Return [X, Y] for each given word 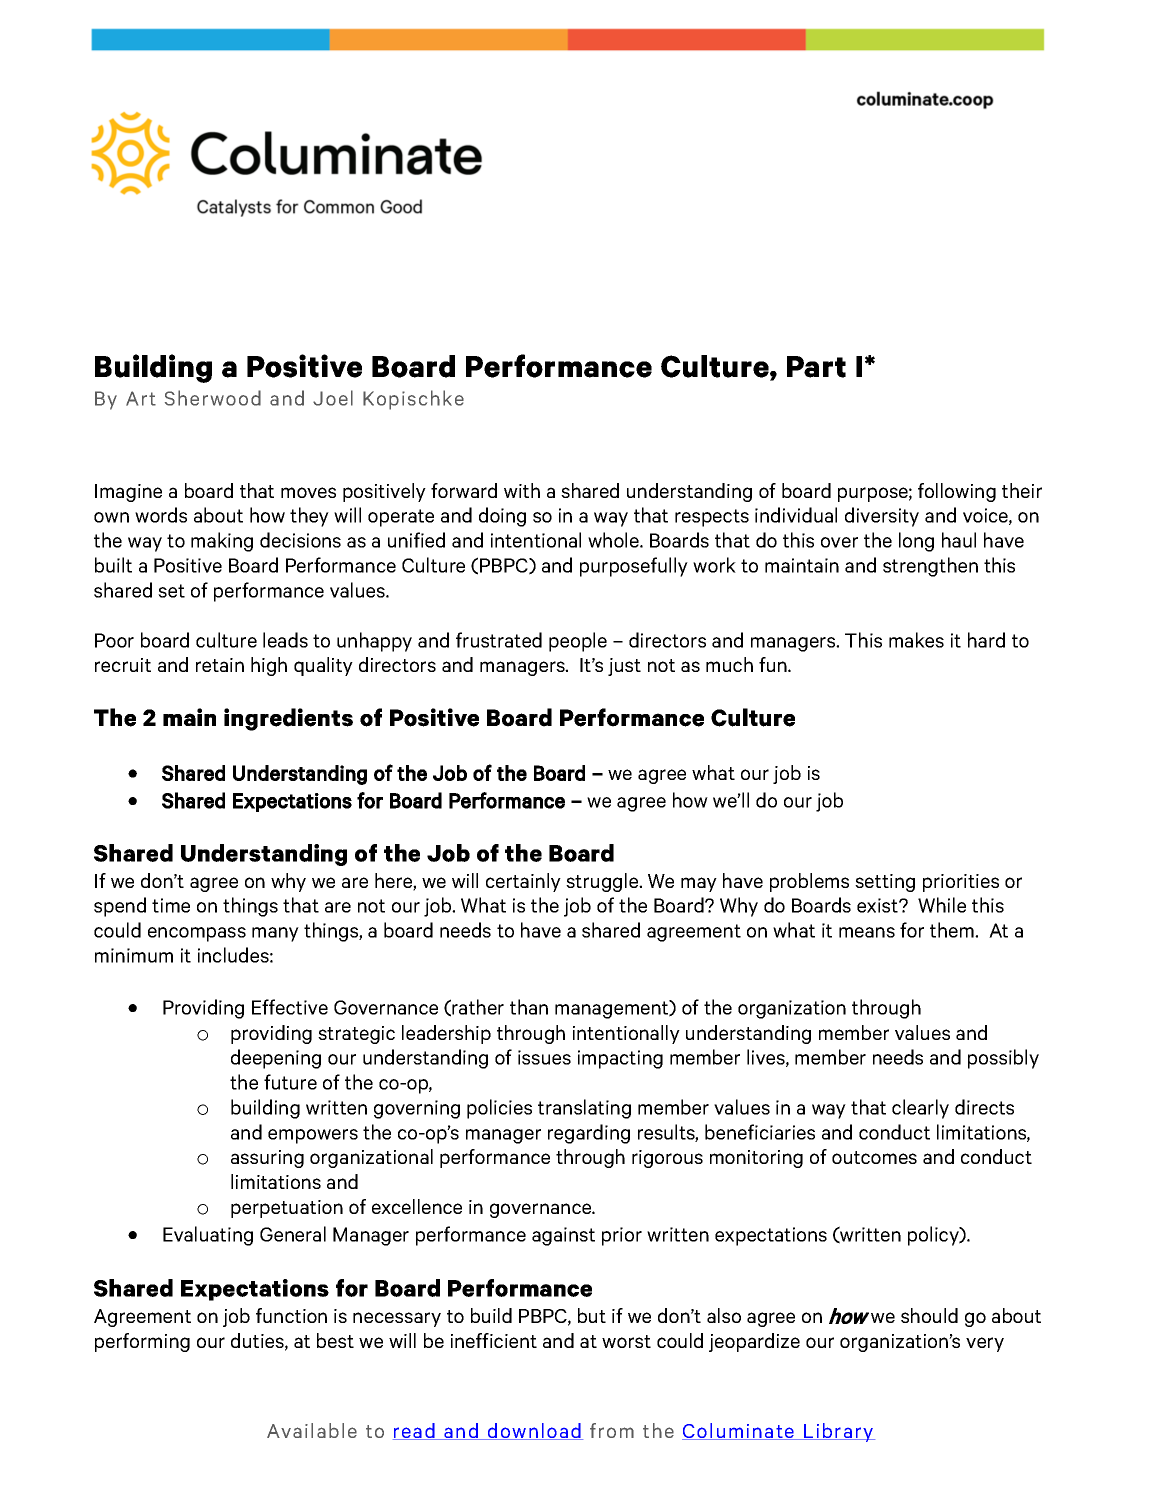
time [171, 905]
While [942, 905]
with [522, 490]
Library [838, 1432]
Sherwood [213, 398]
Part [816, 367]
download [534, 1431]
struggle [603, 882]
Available [312, 1430]
